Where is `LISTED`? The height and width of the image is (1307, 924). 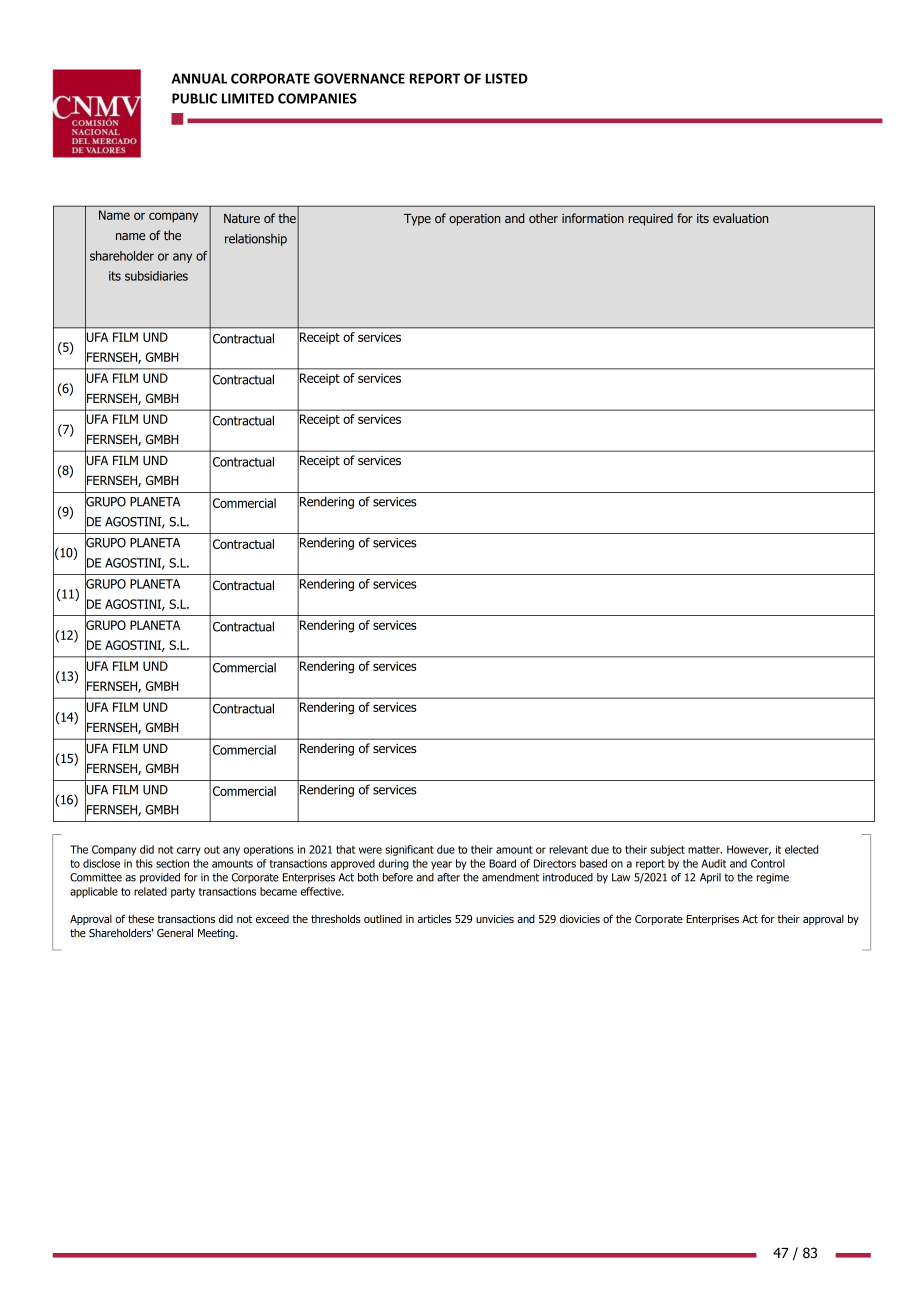 LISTED is located at coordinates (507, 78).
